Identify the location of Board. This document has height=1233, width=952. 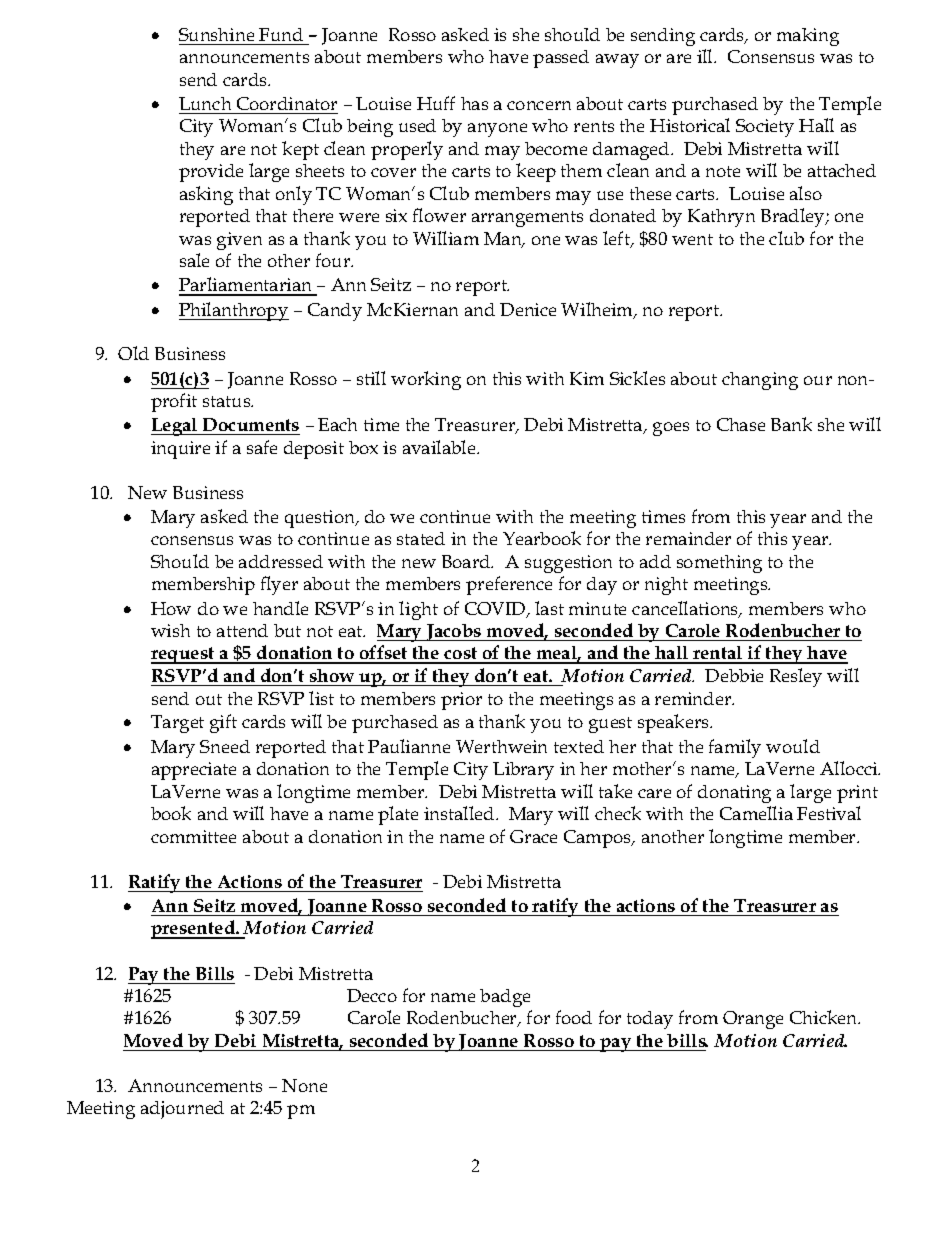
(467, 561).
